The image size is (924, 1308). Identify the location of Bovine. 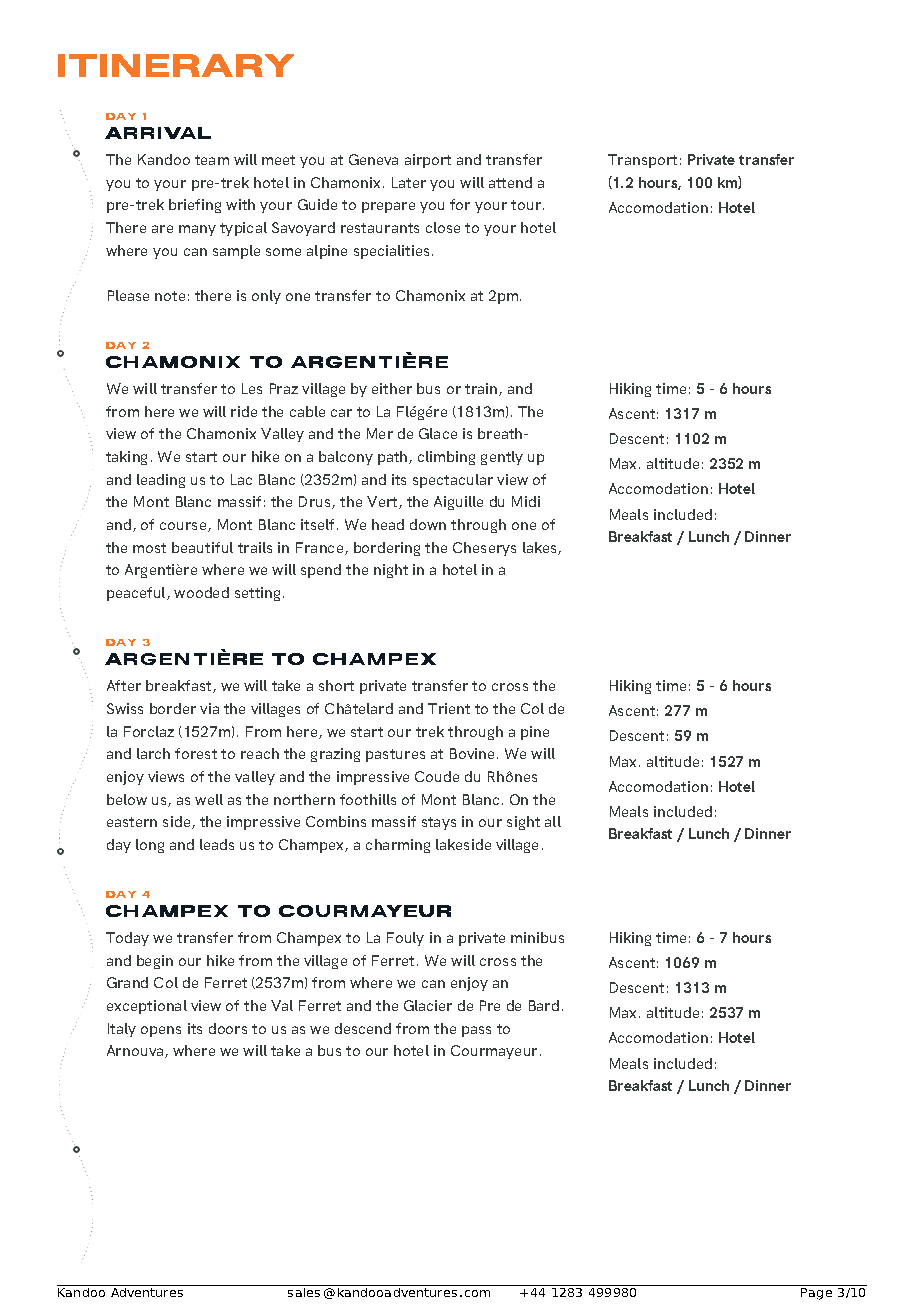
(472, 753).
